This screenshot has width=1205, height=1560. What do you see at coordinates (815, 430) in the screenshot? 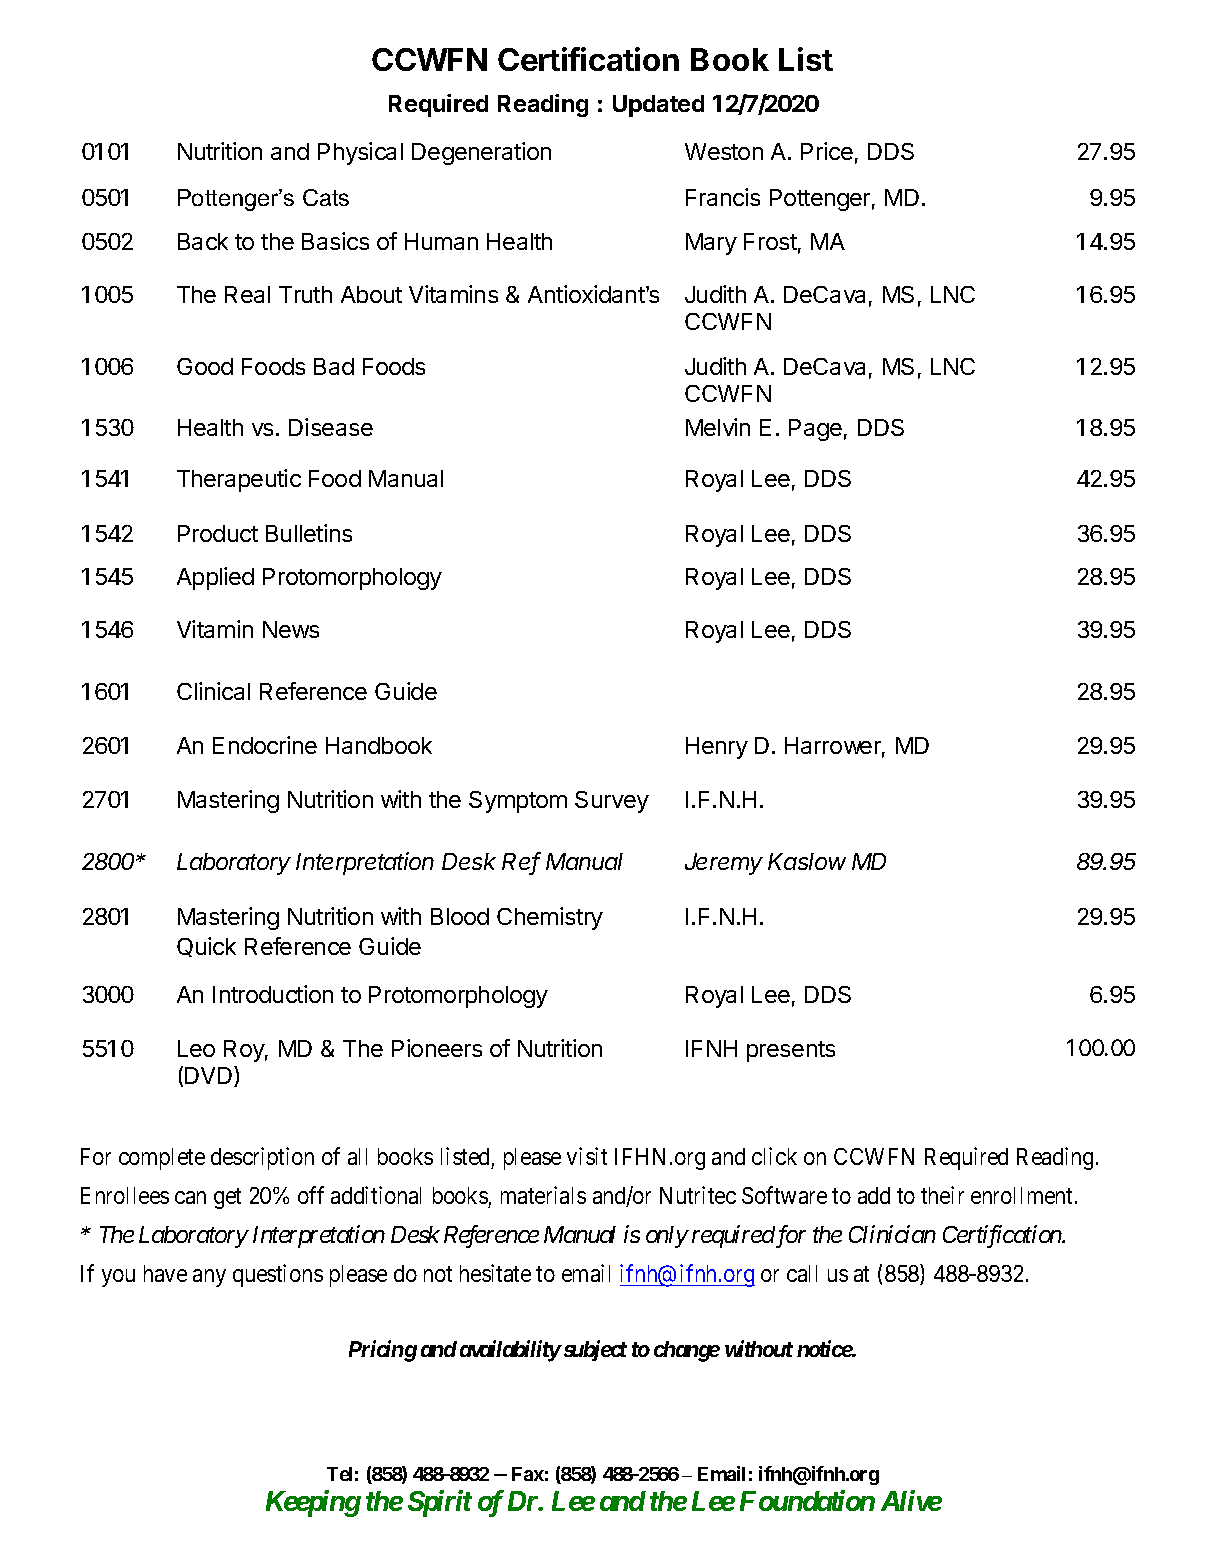
I see `Page` at bounding box center [815, 430].
